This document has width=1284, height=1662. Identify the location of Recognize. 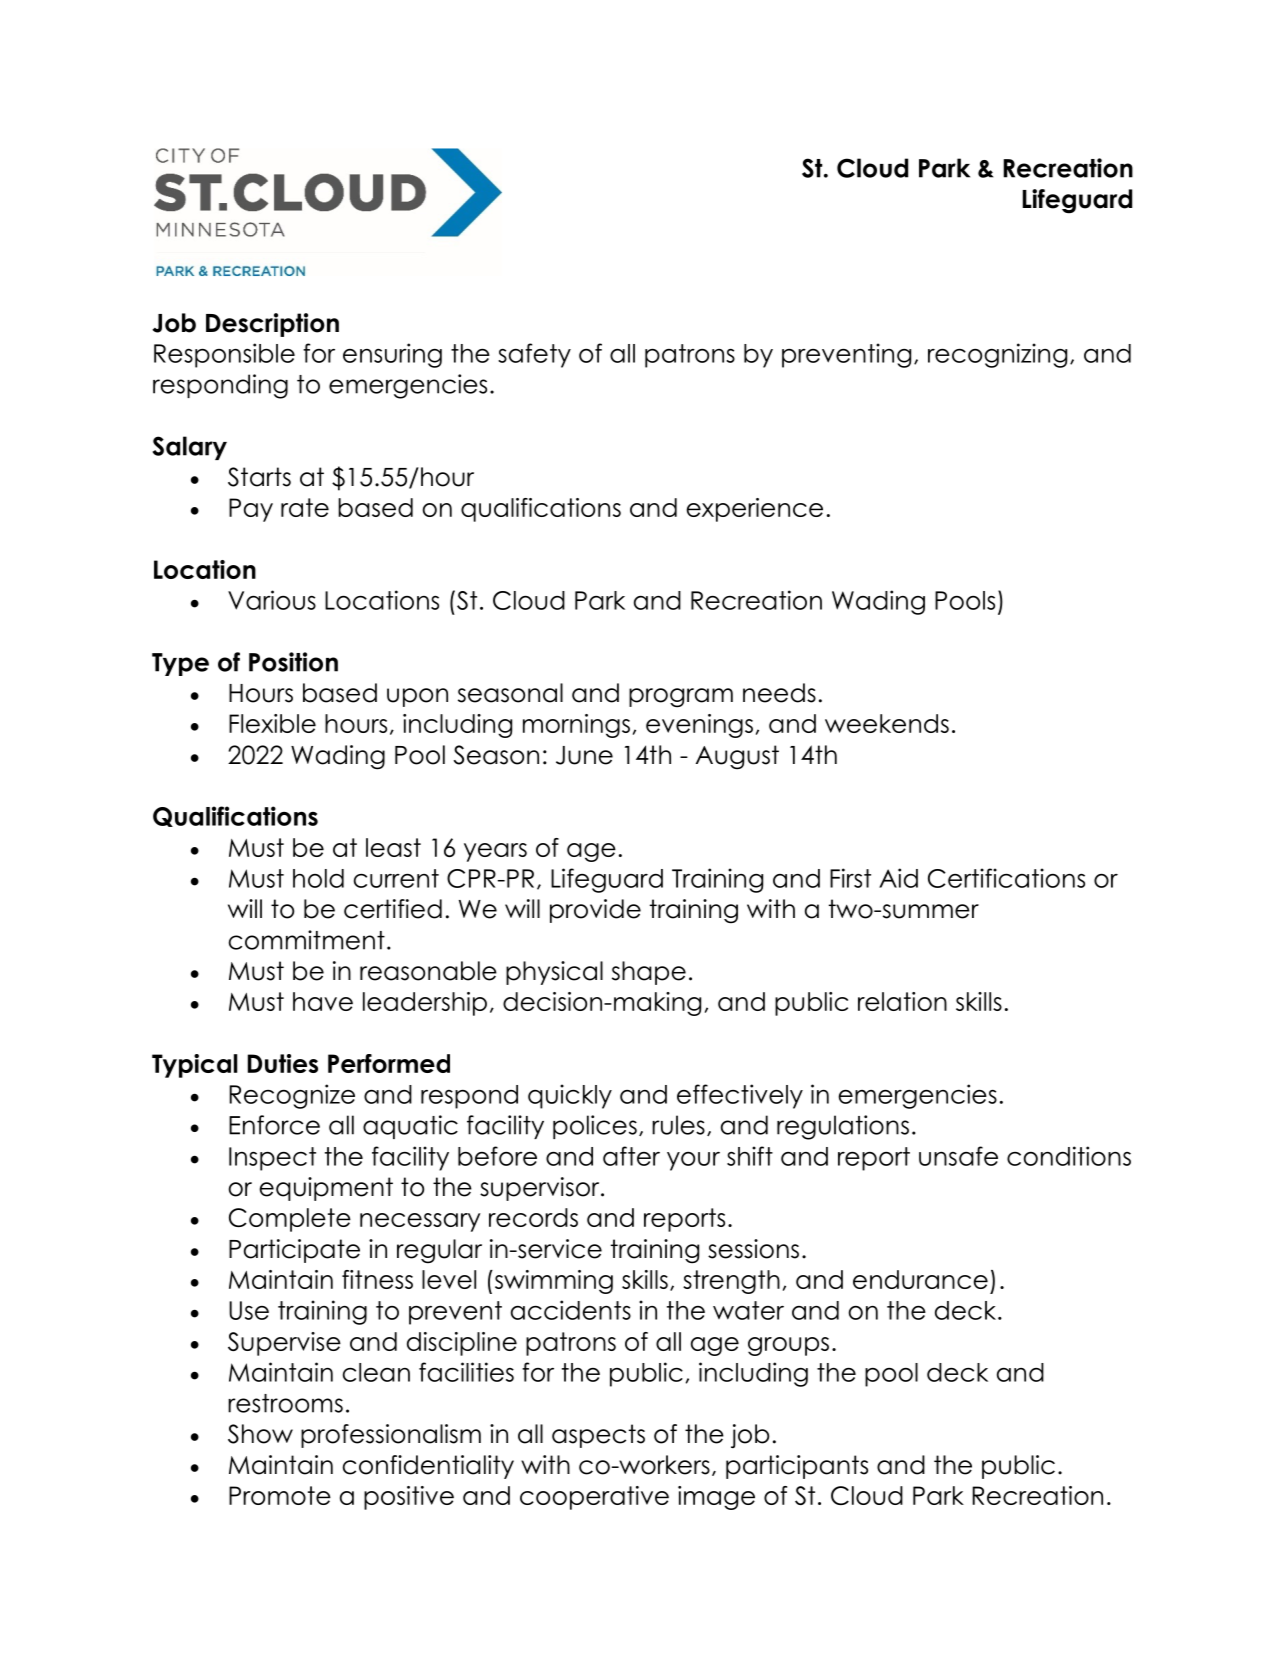
(292, 1096).
